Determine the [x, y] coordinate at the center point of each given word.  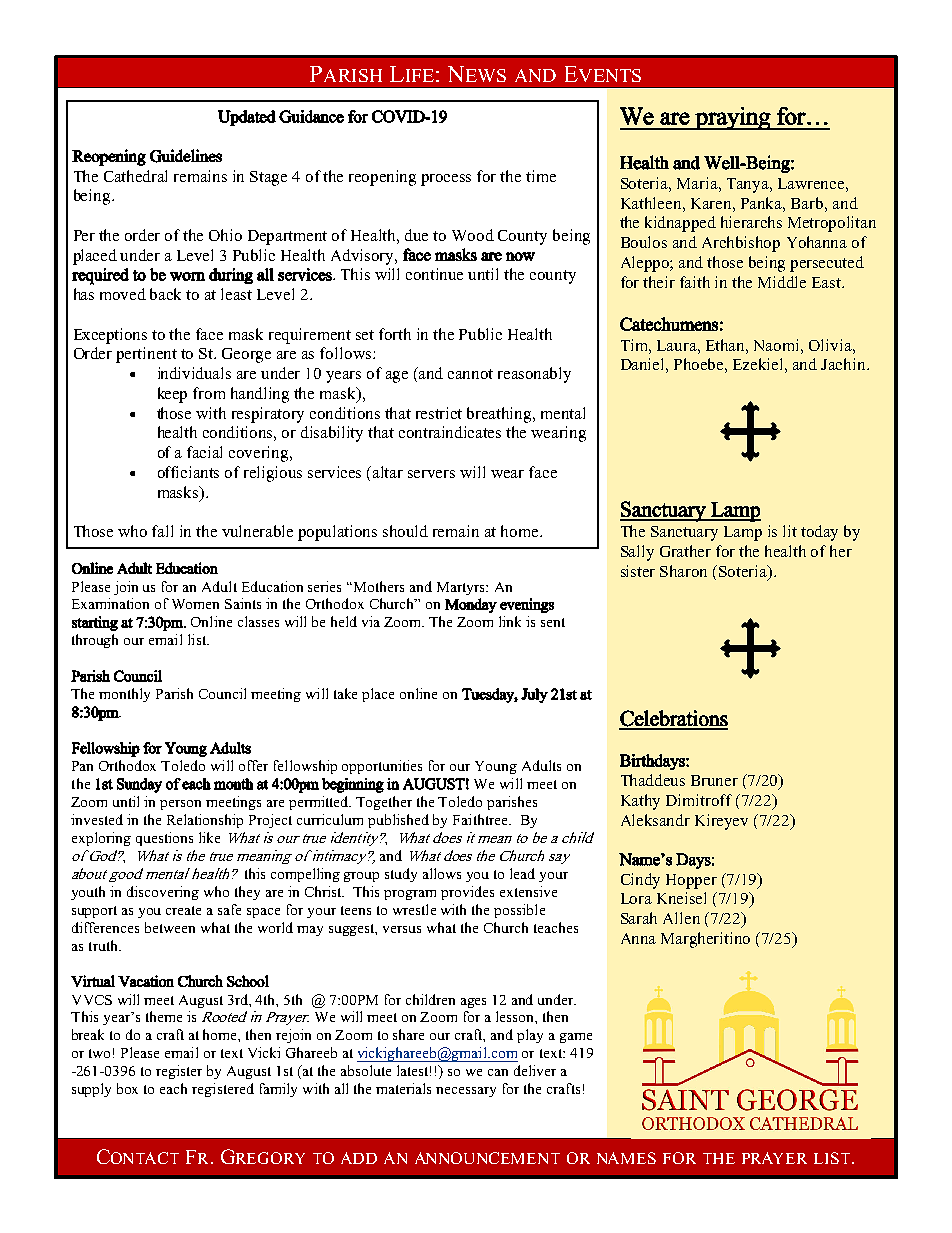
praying [733, 118]
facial [204, 452]
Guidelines [186, 156]
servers [431, 474]
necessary [466, 1092]
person [180, 805]
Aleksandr [655, 820]
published [398, 821]
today [819, 533]
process [446, 180]
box [127, 1088]
